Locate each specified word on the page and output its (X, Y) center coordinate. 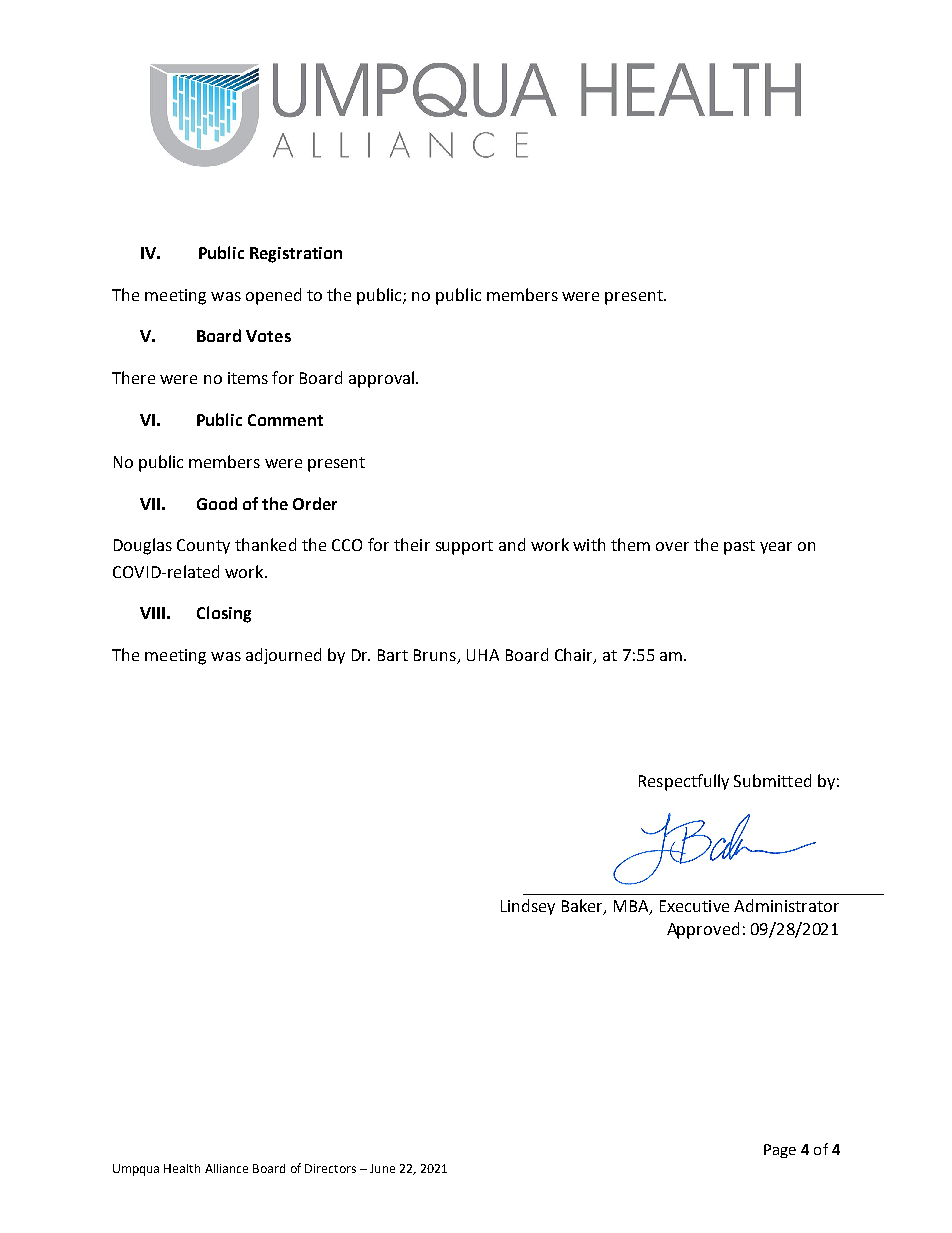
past (739, 547)
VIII (152, 613)
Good (217, 503)
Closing (224, 614)
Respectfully (684, 782)
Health (182, 1168)
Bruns (436, 656)
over (672, 546)
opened (273, 296)
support (464, 547)
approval (381, 379)
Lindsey (528, 907)
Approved (703, 930)
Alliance (226, 1168)
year (776, 548)
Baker (583, 906)
